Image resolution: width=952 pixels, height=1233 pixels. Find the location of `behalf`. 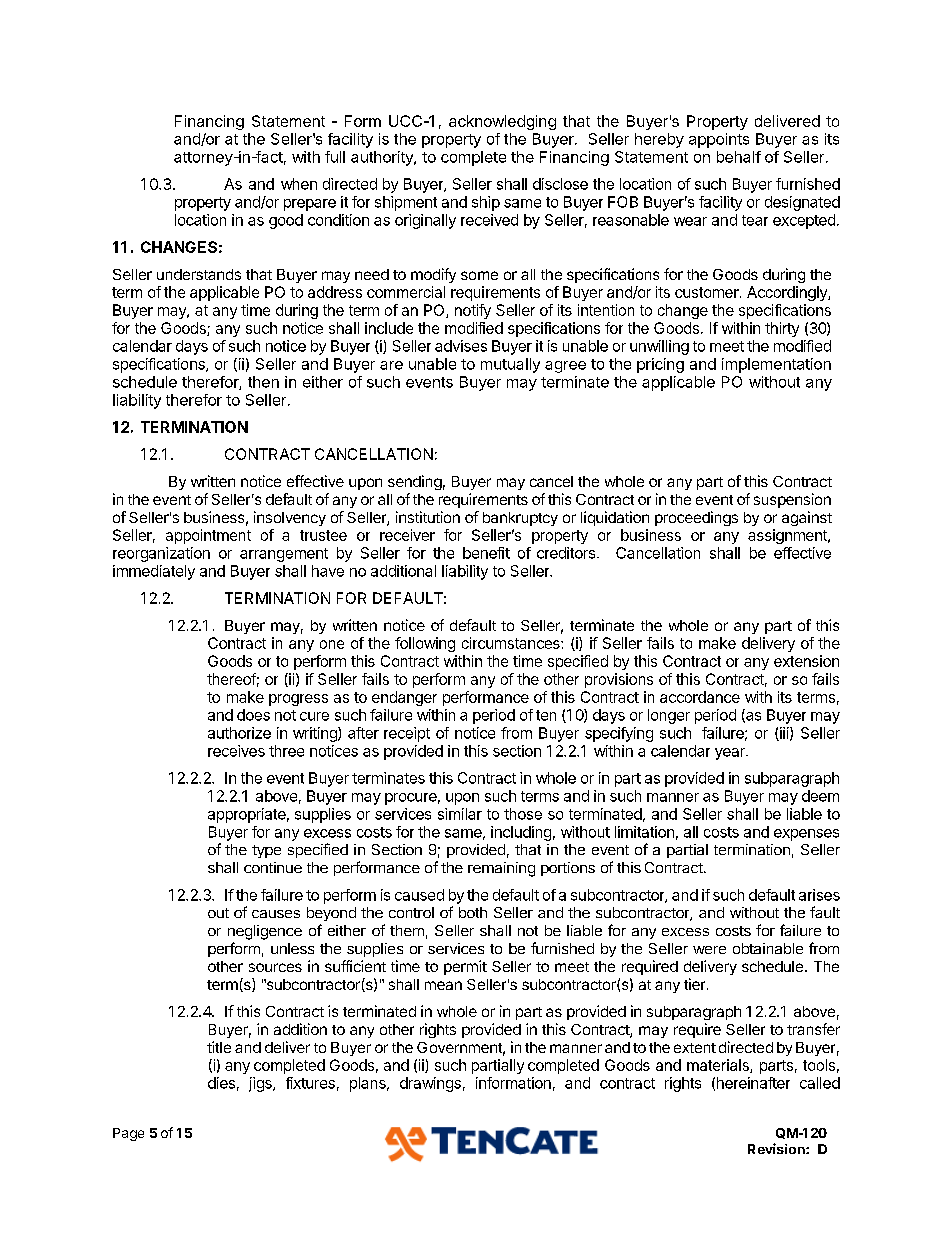

behalf is located at coordinates (739, 157).
